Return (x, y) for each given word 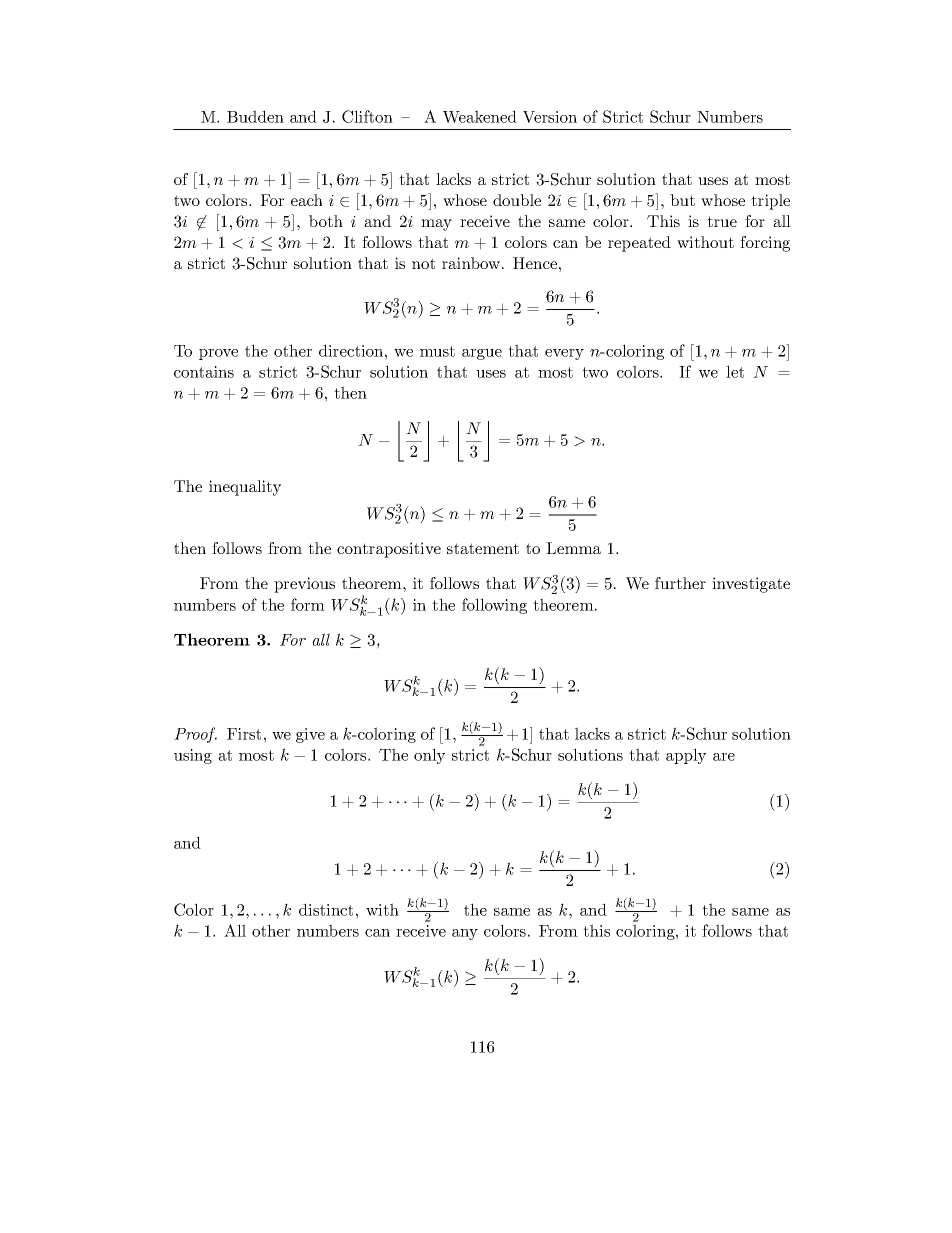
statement (483, 548)
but (682, 200)
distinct (326, 909)
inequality (245, 488)
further (680, 583)
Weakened (480, 116)
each (307, 200)
